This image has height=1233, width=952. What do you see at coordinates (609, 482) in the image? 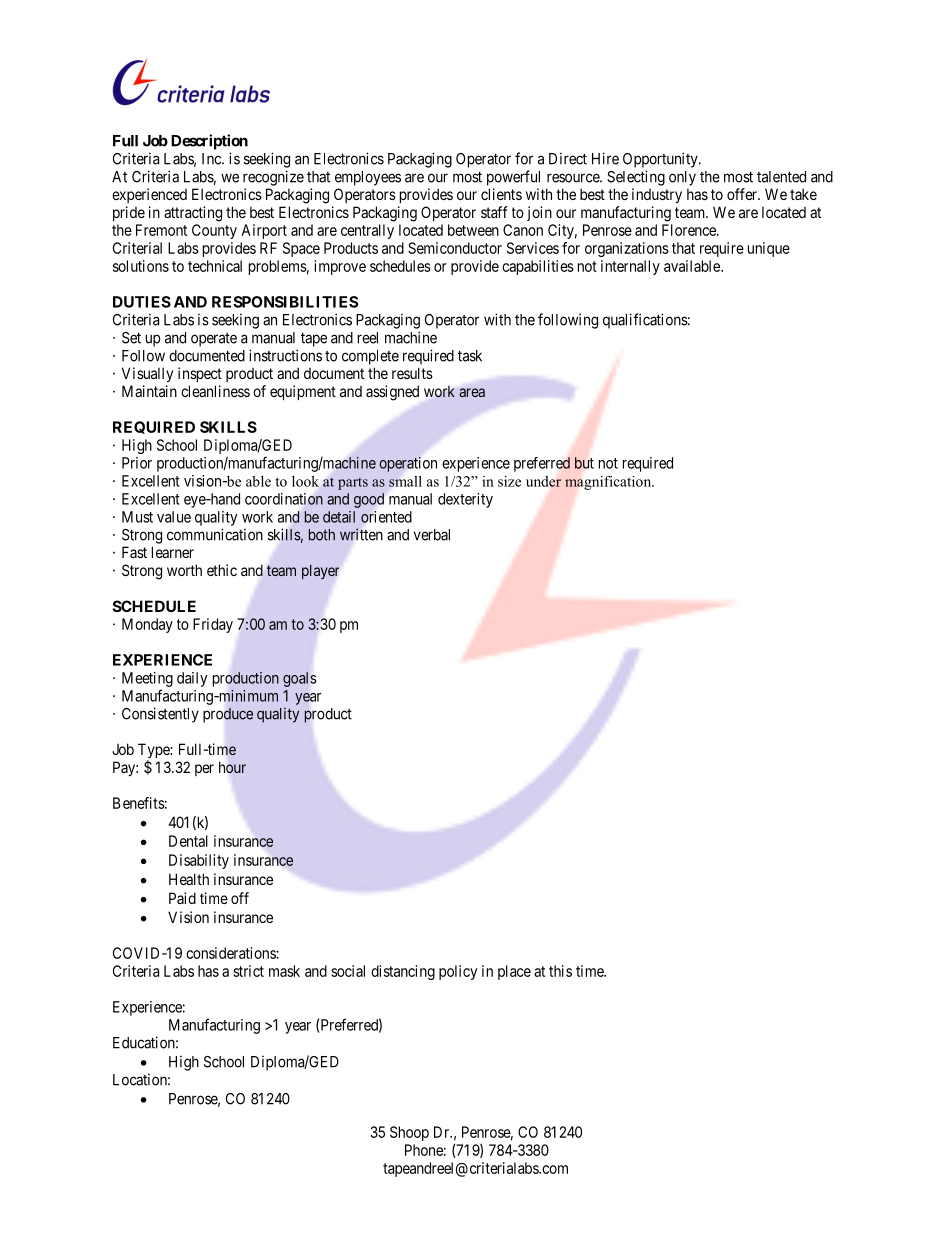
I see `magnification` at bounding box center [609, 482].
